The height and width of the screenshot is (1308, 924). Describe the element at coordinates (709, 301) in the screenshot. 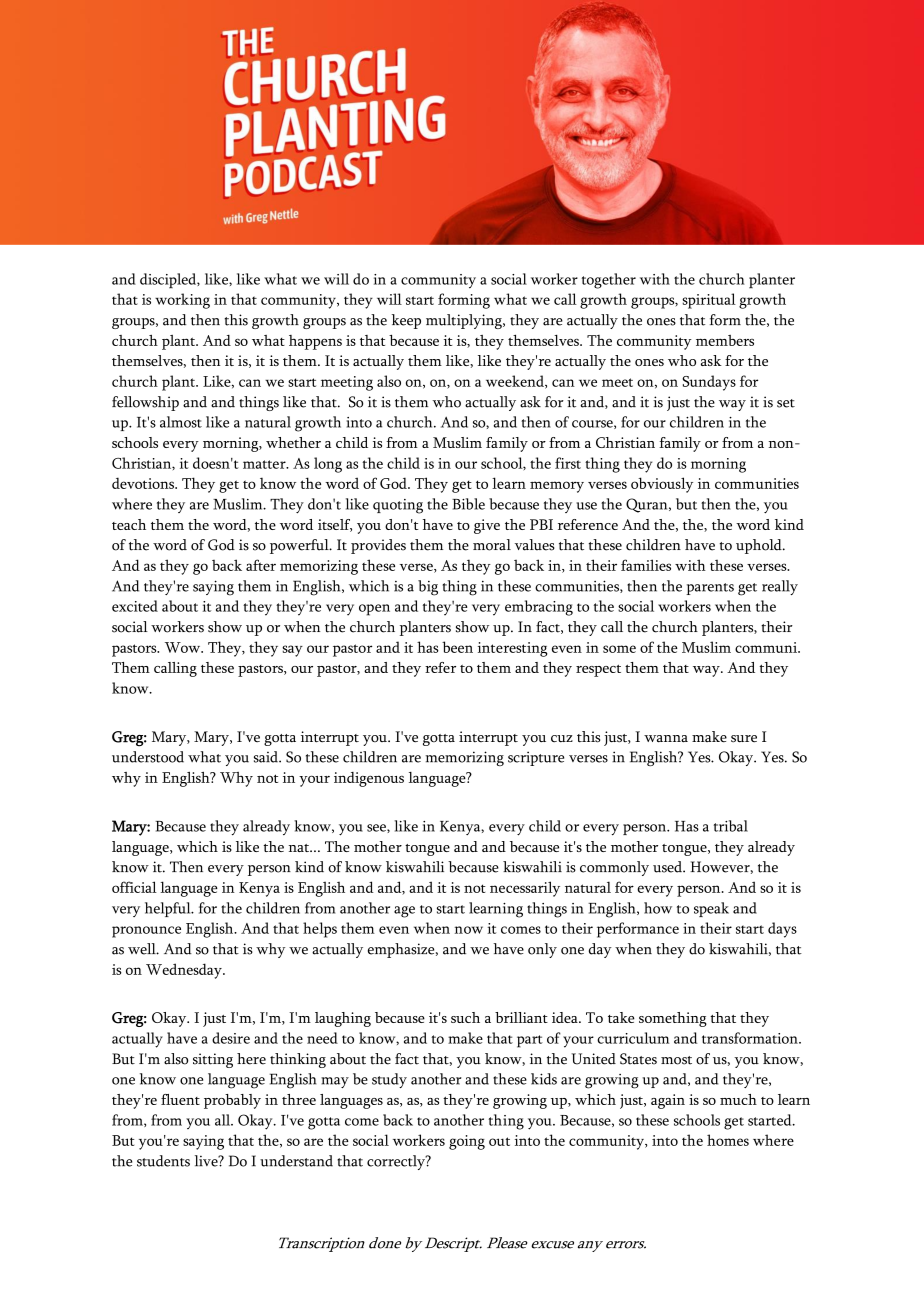

I see `spiritual` at that location.
